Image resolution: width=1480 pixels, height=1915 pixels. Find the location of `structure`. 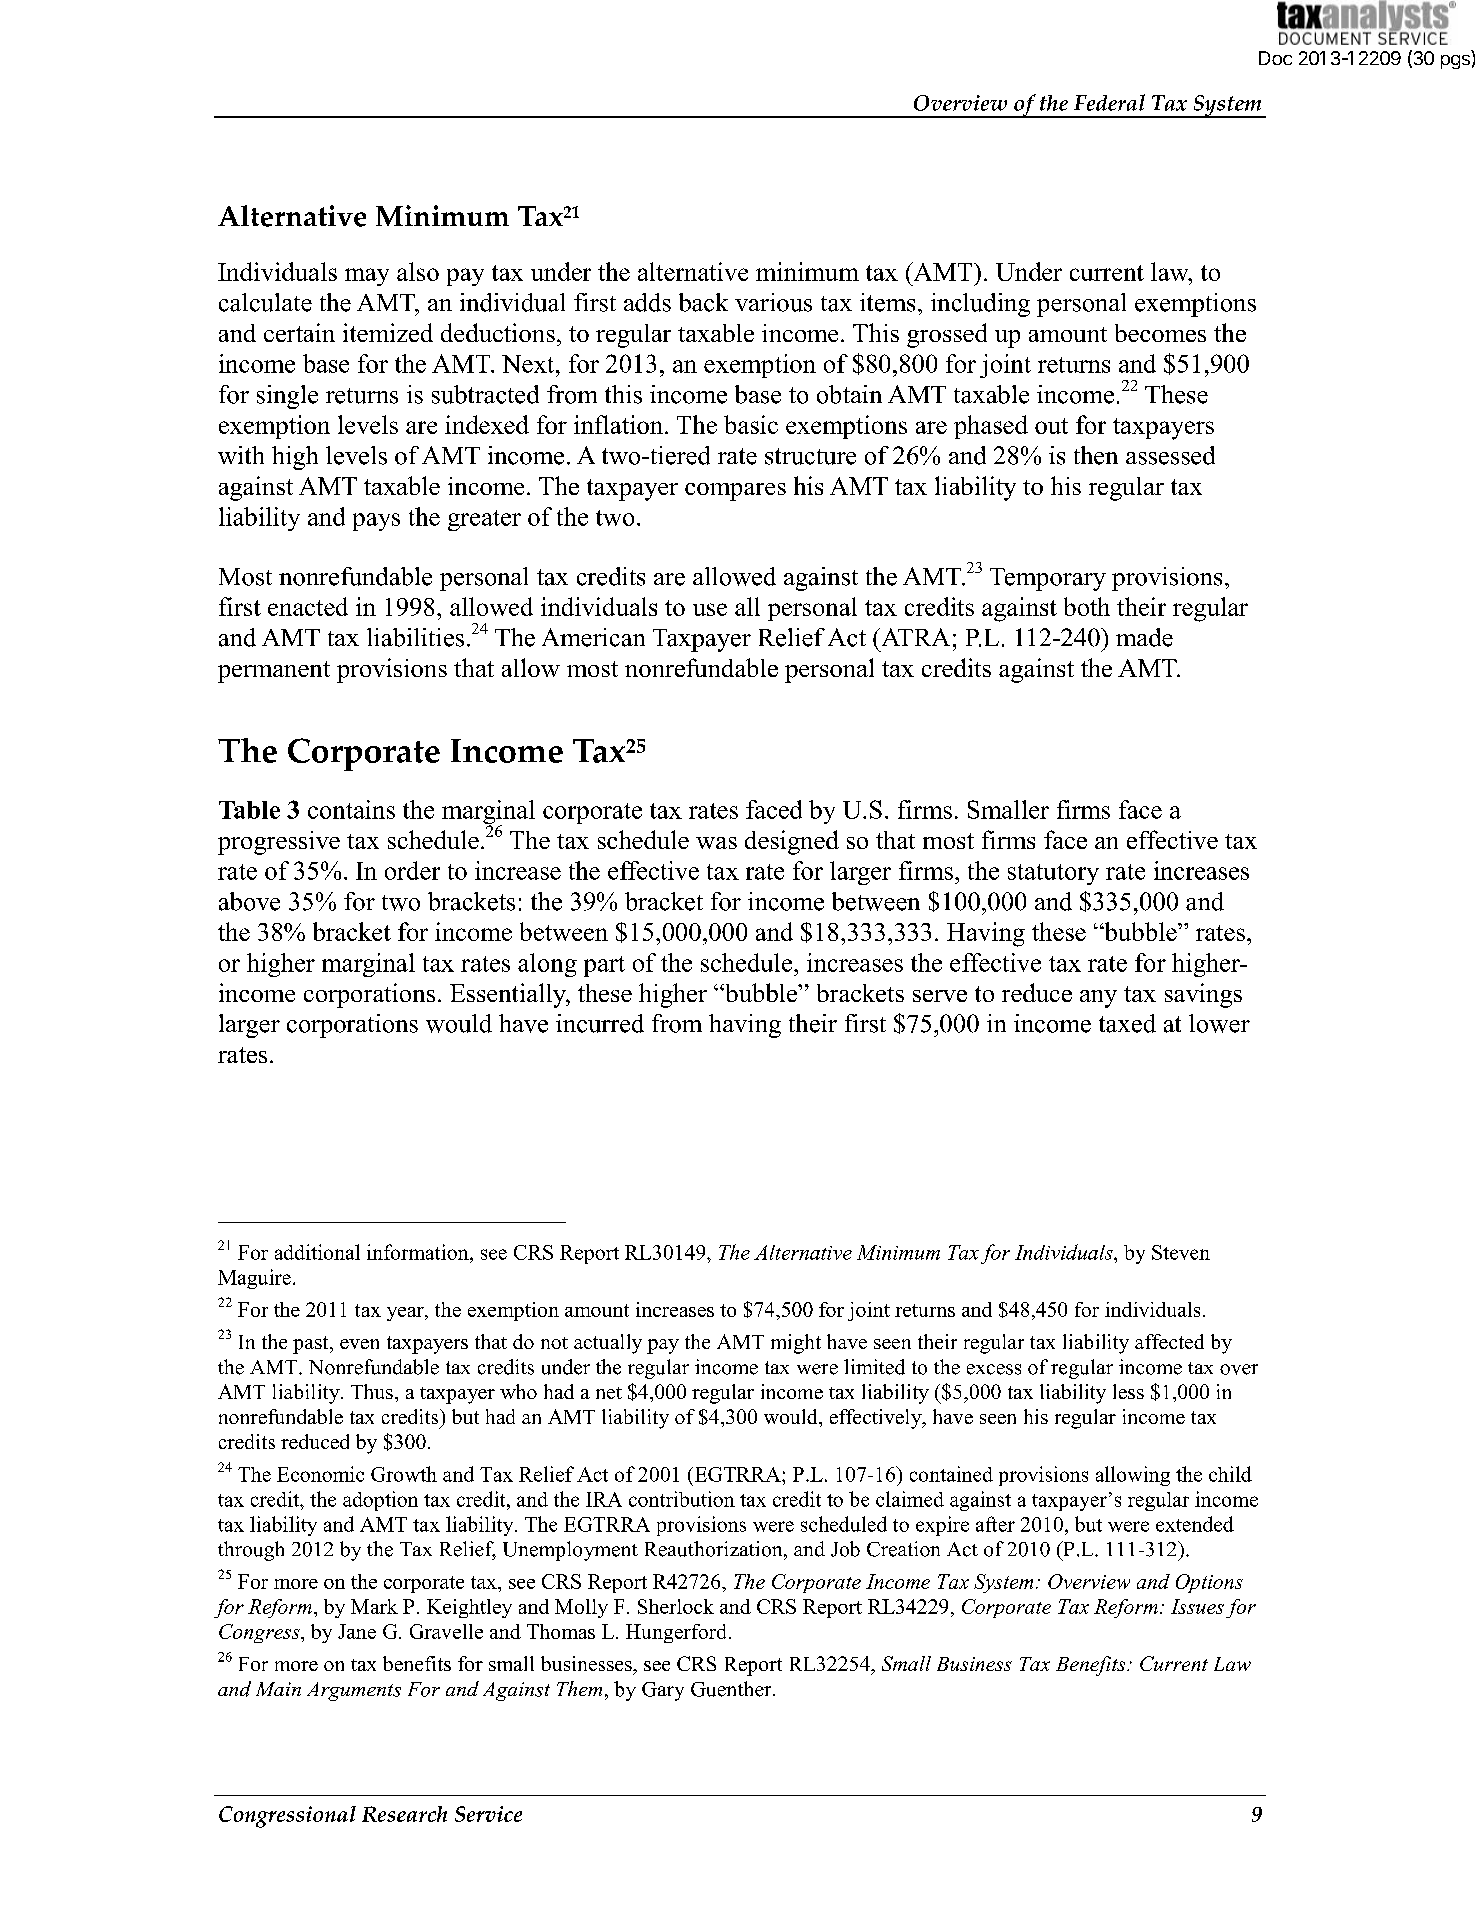

structure is located at coordinates (810, 456).
